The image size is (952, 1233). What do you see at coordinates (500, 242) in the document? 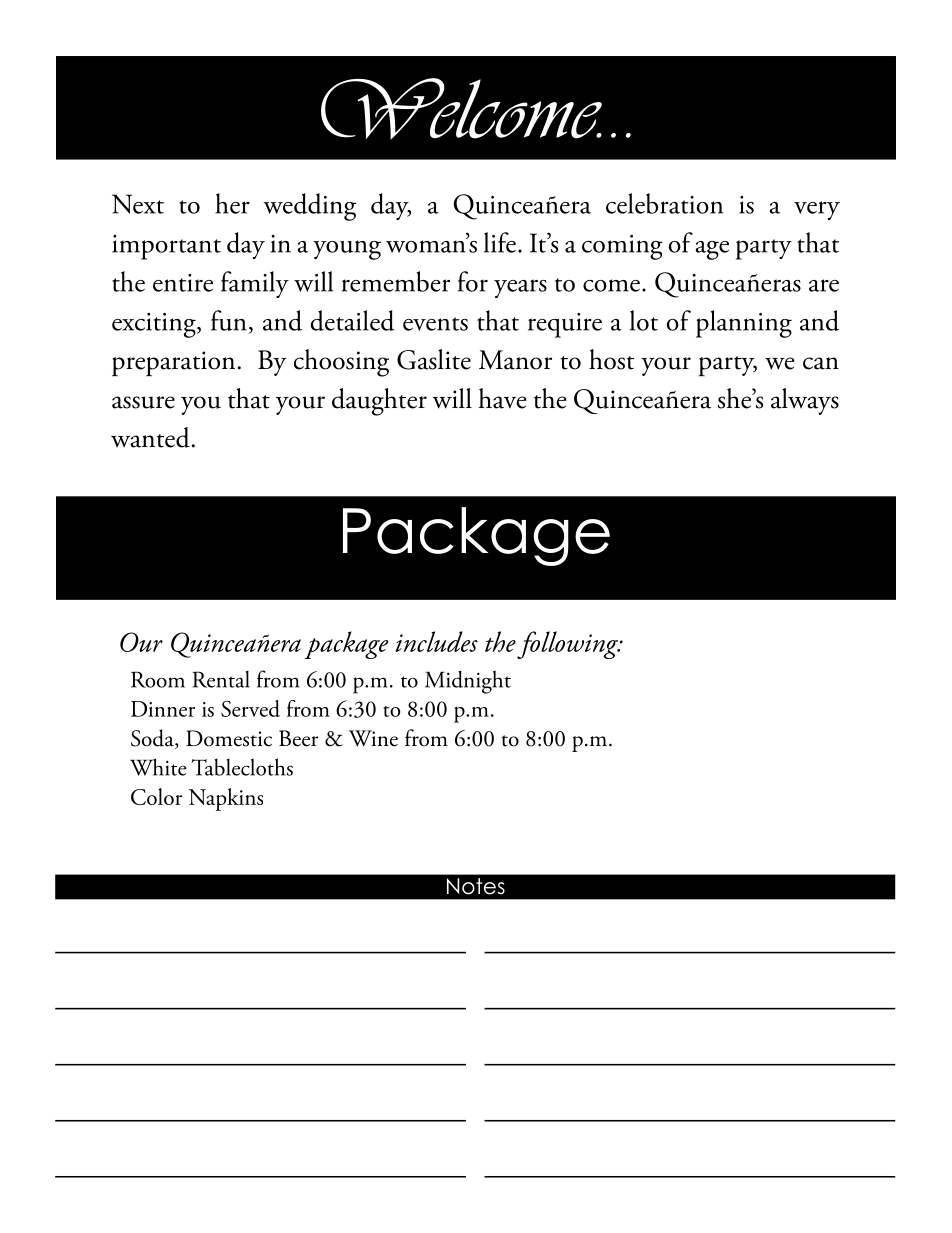
I see `life` at bounding box center [500, 242].
